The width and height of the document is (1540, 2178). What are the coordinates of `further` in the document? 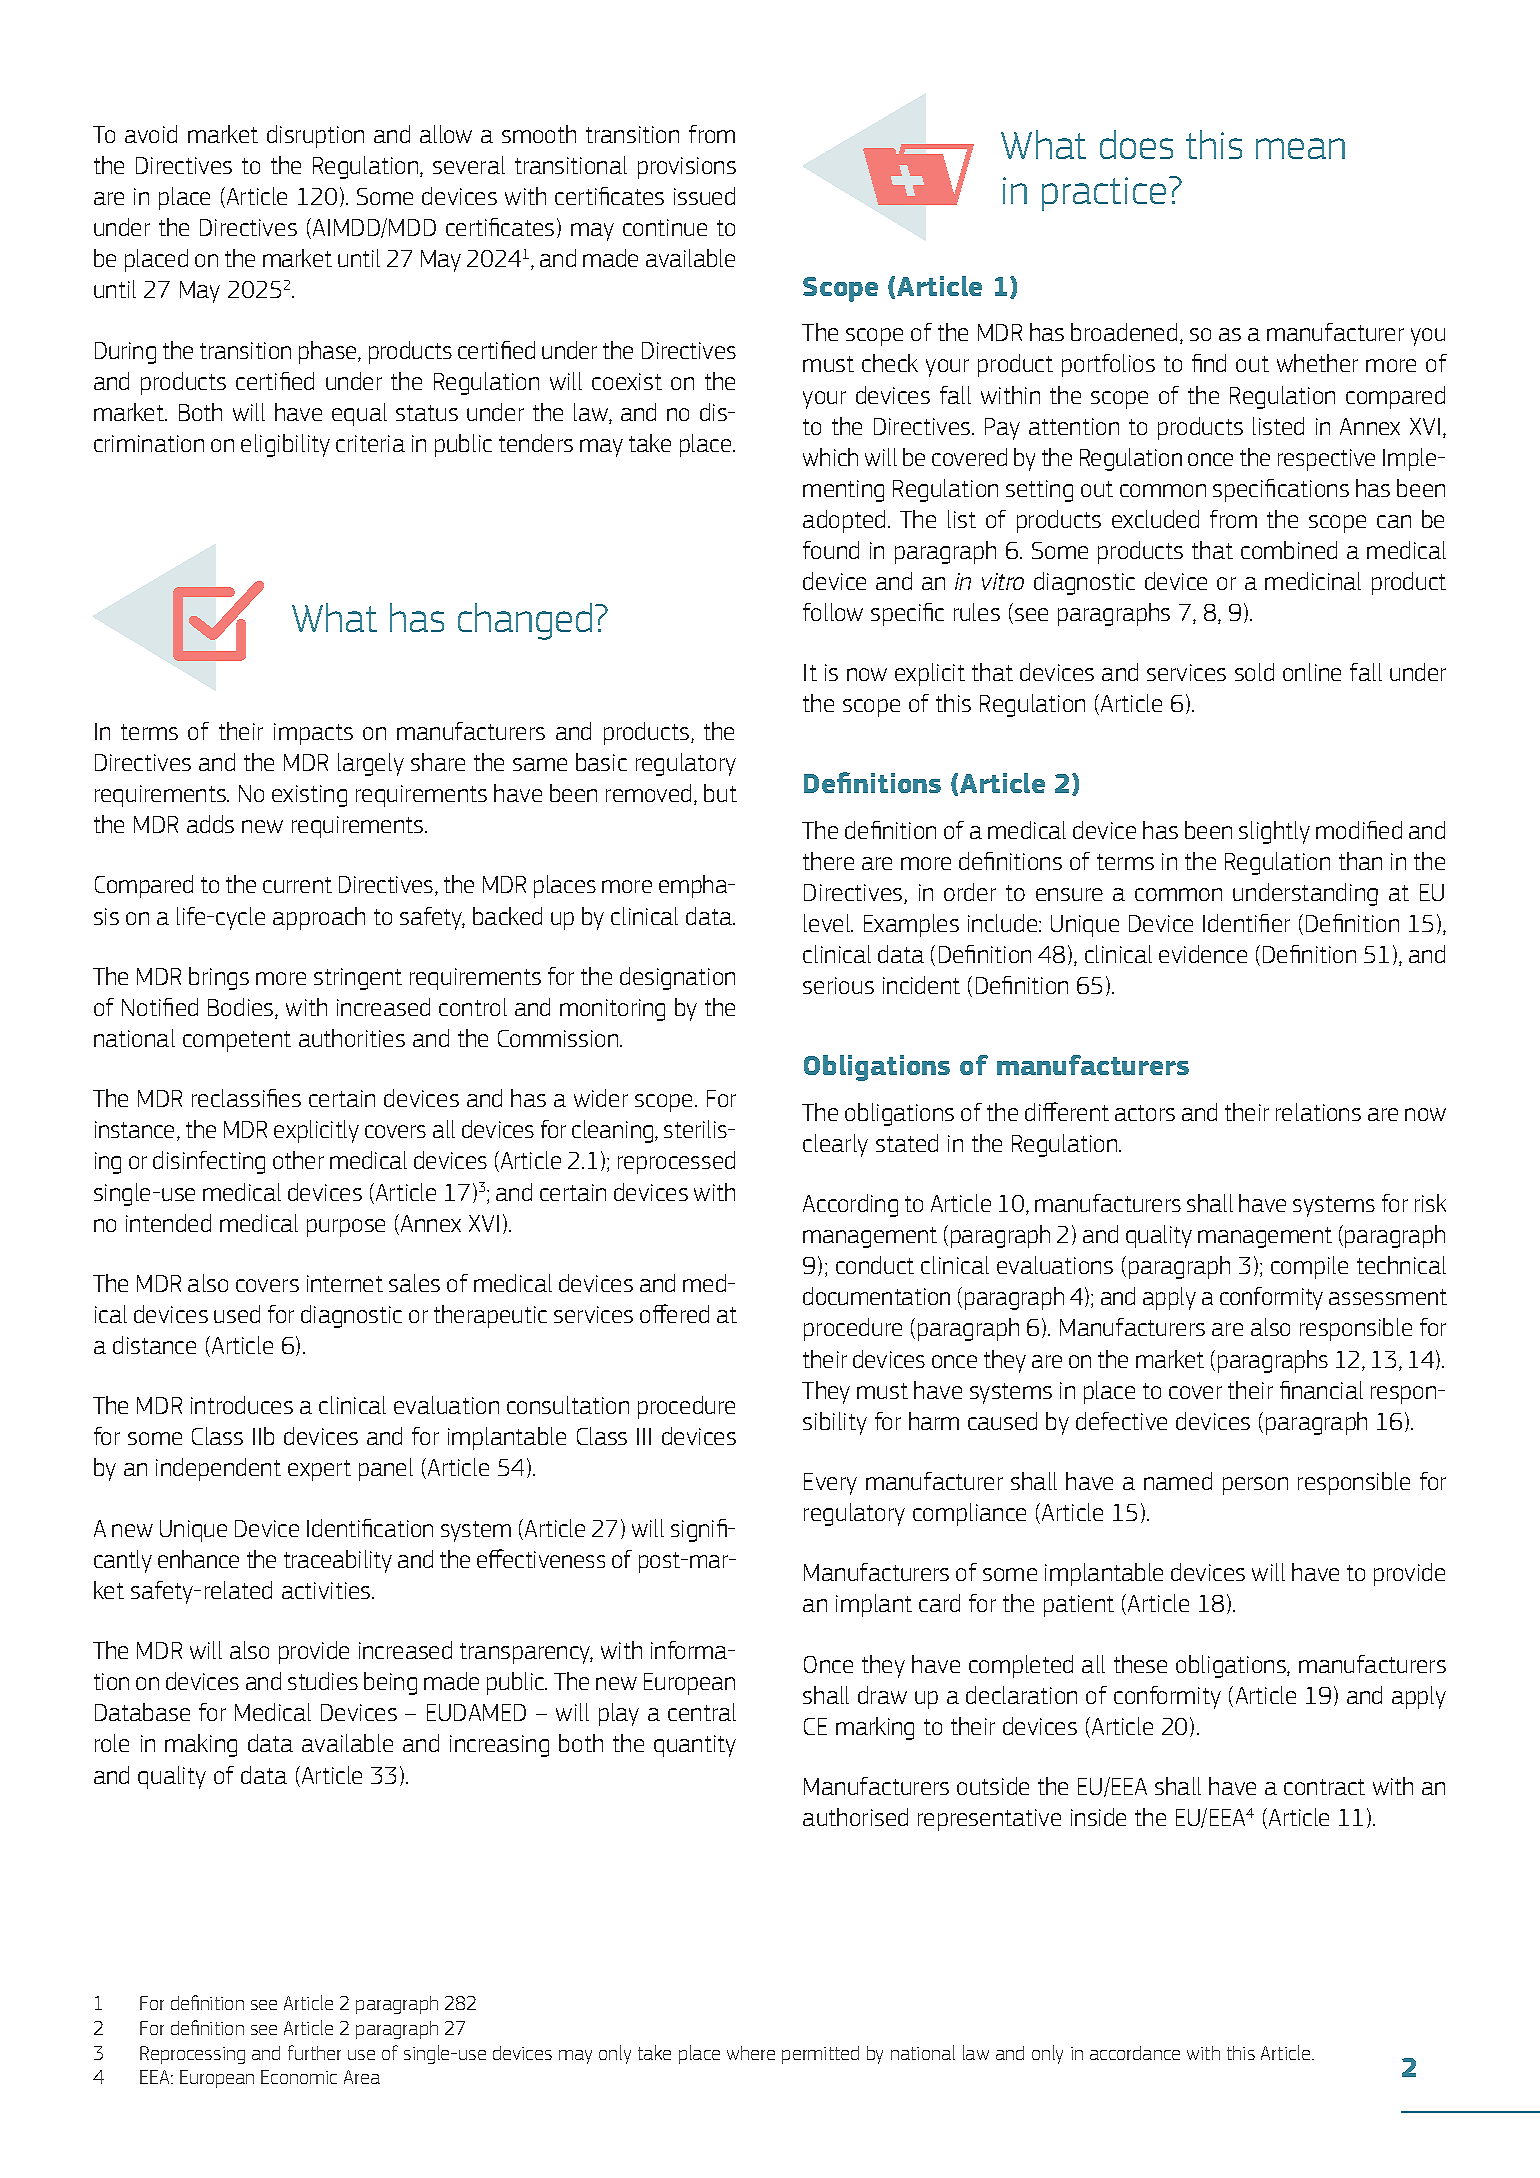 It's located at (314, 2052).
